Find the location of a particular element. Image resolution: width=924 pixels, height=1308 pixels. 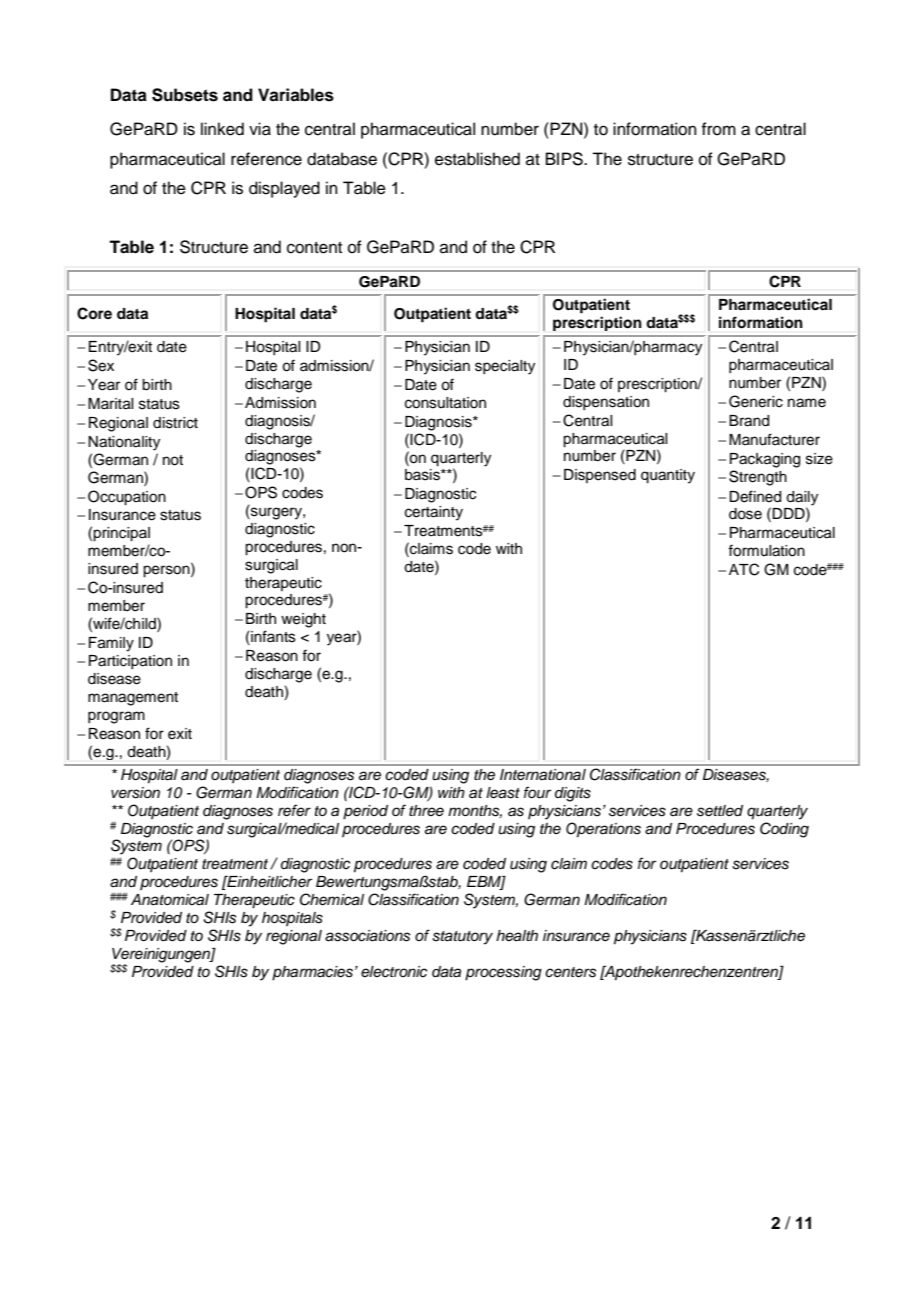

statutory is located at coordinates (462, 938).
